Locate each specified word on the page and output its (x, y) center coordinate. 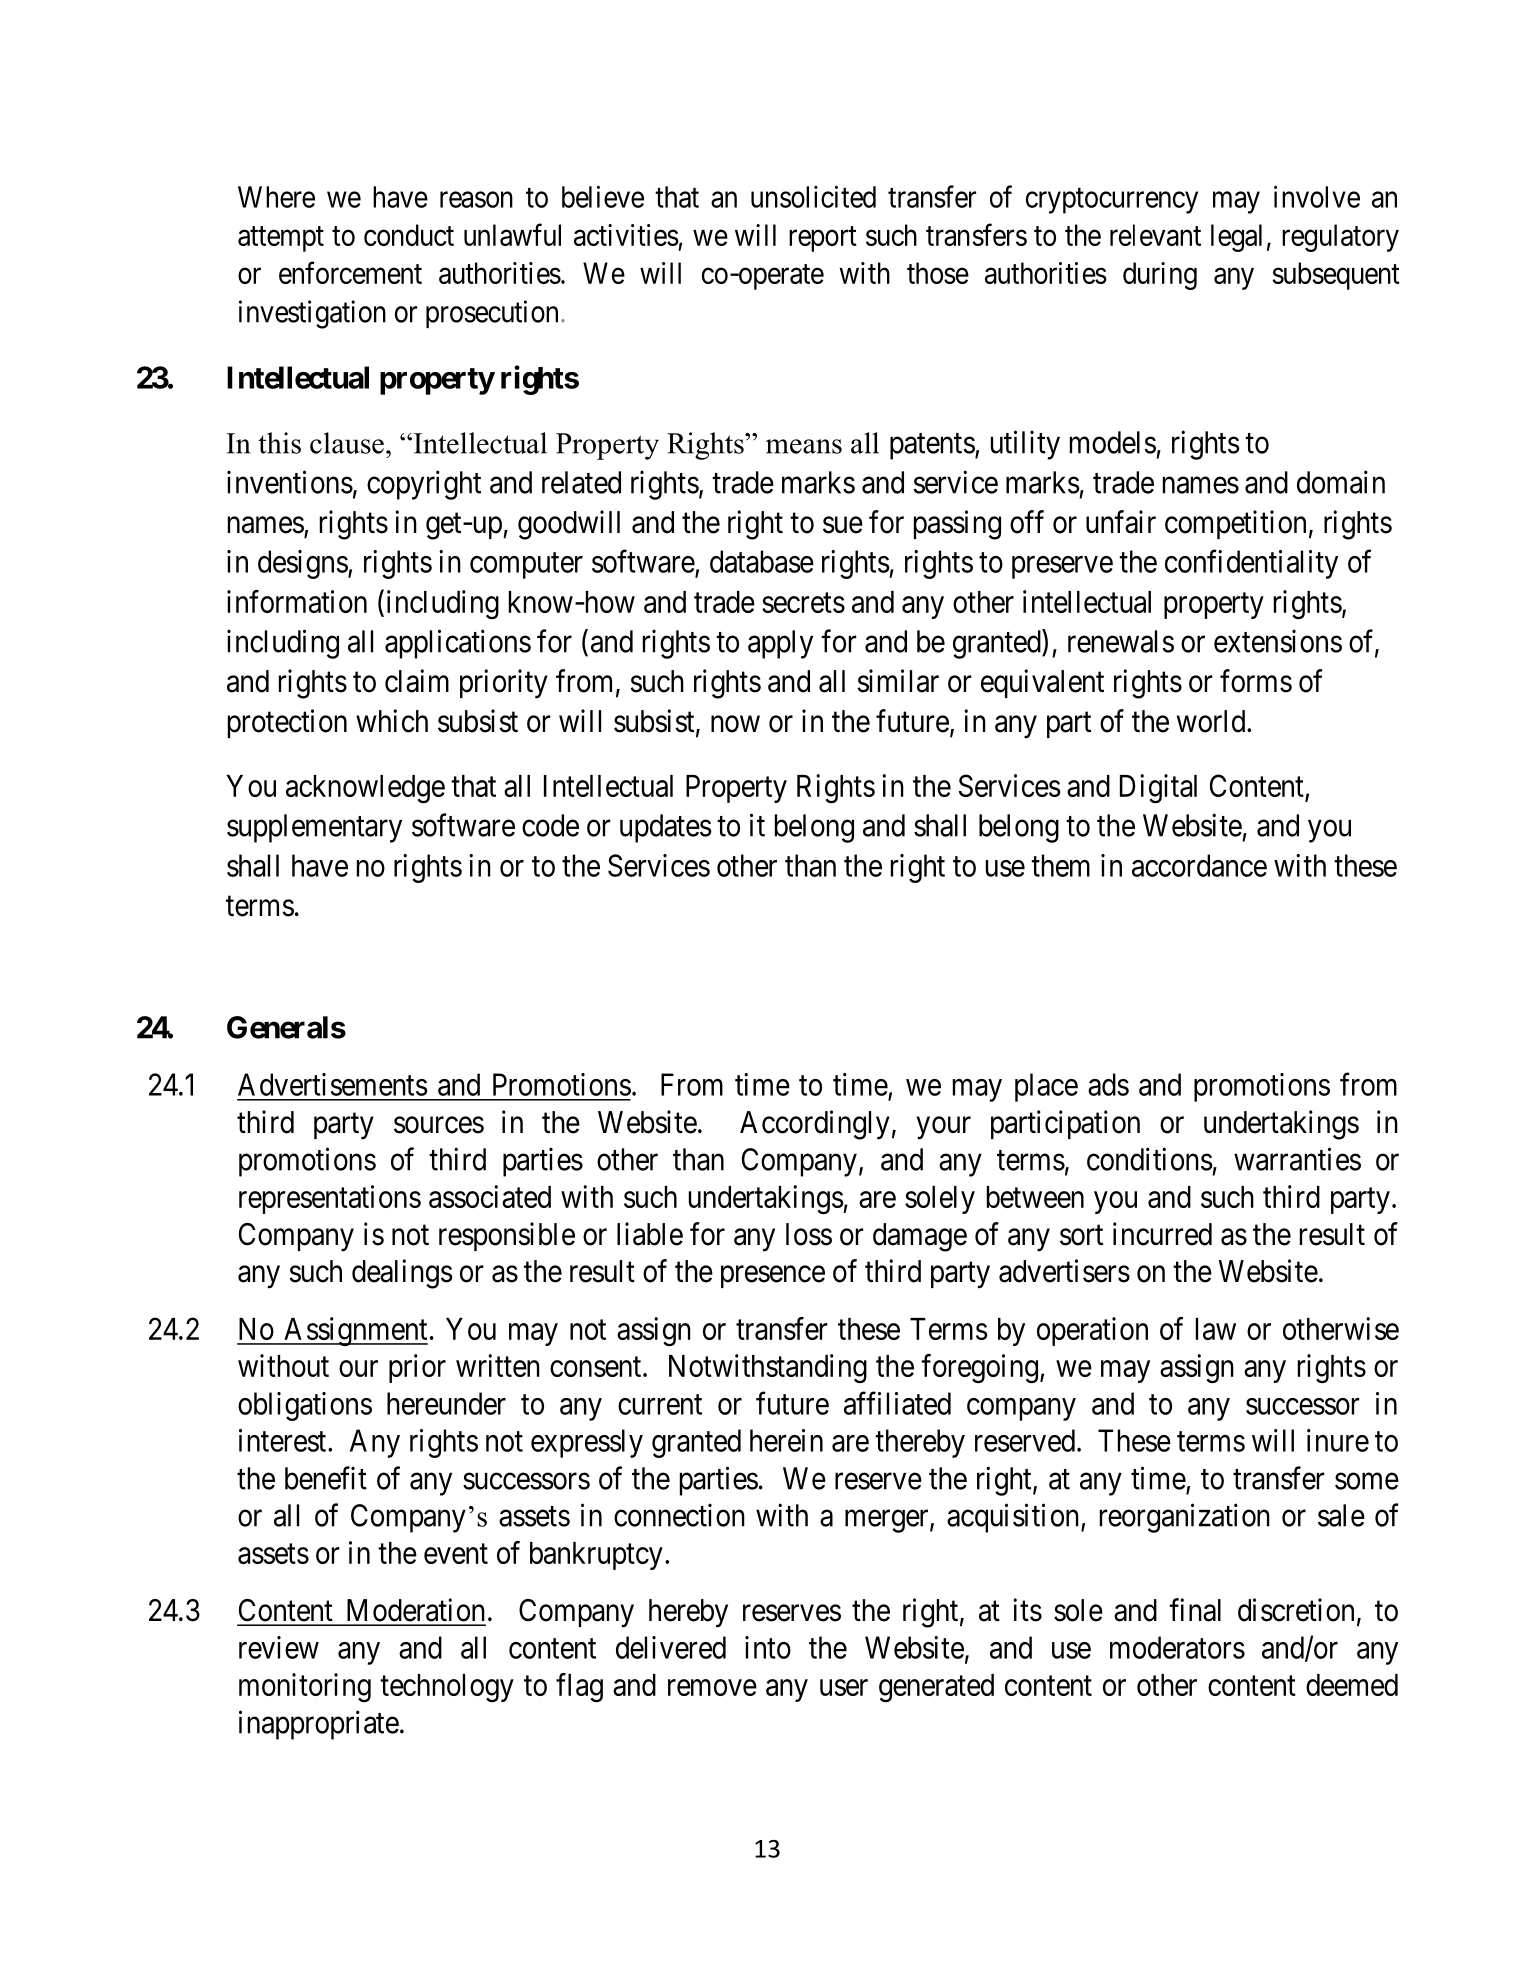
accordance (1199, 865)
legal (1236, 238)
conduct (409, 235)
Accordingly (815, 1125)
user (844, 1687)
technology (447, 1688)
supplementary (314, 828)
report (823, 239)
